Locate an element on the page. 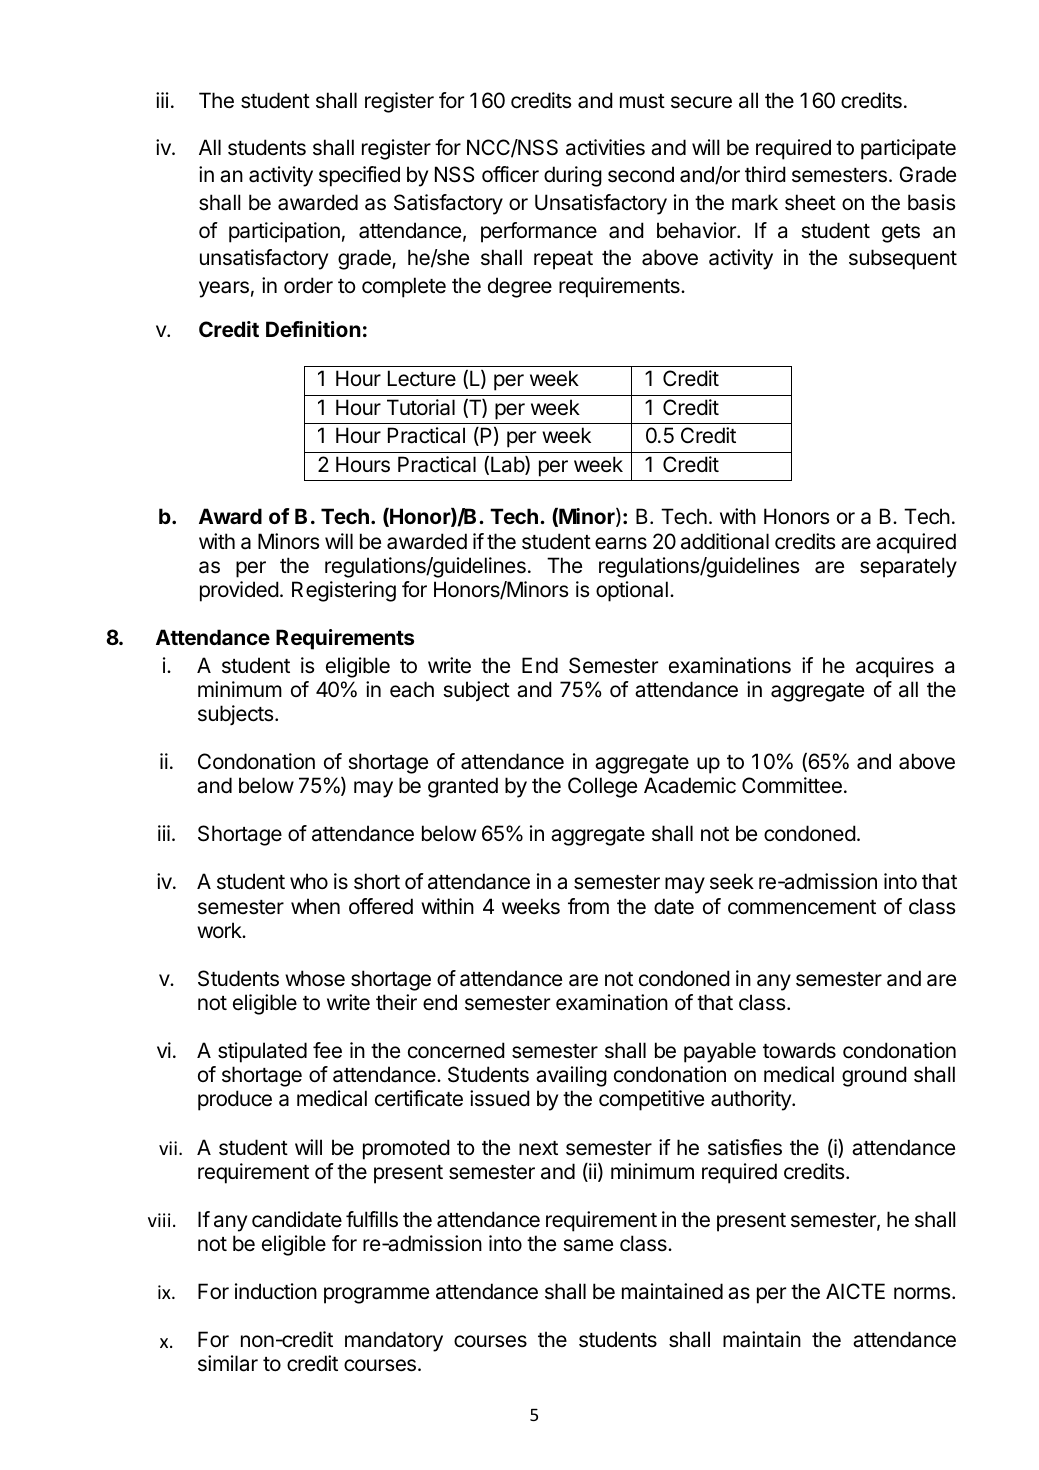 The width and height of the page is (1039, 1470). norms is located at coordinates (923, 1293).
